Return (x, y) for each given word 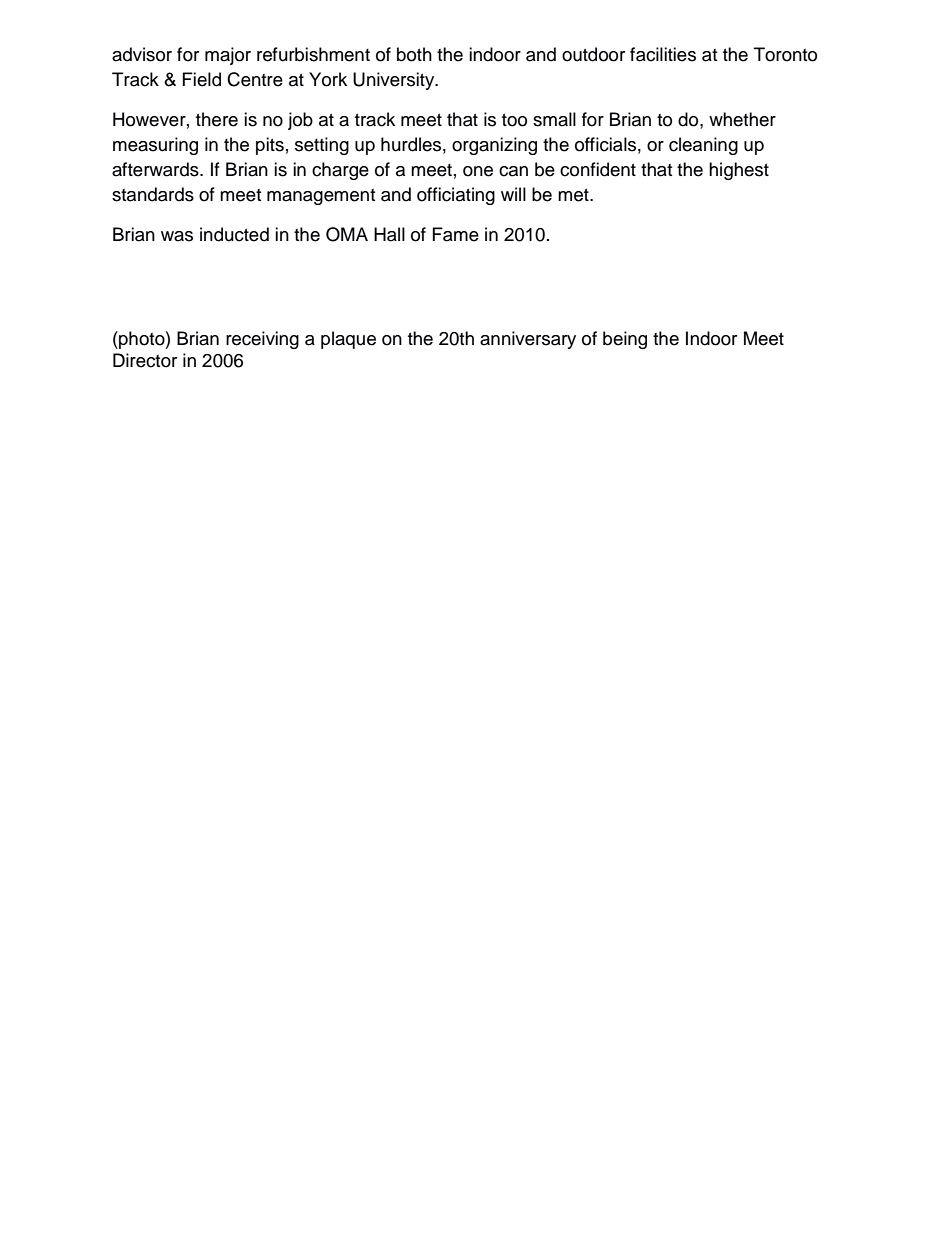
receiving (262, 340)
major (228, 56)
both (414, 54)
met (574, 195)
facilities (663, 54)
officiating (456, 196)
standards (153, 194)
